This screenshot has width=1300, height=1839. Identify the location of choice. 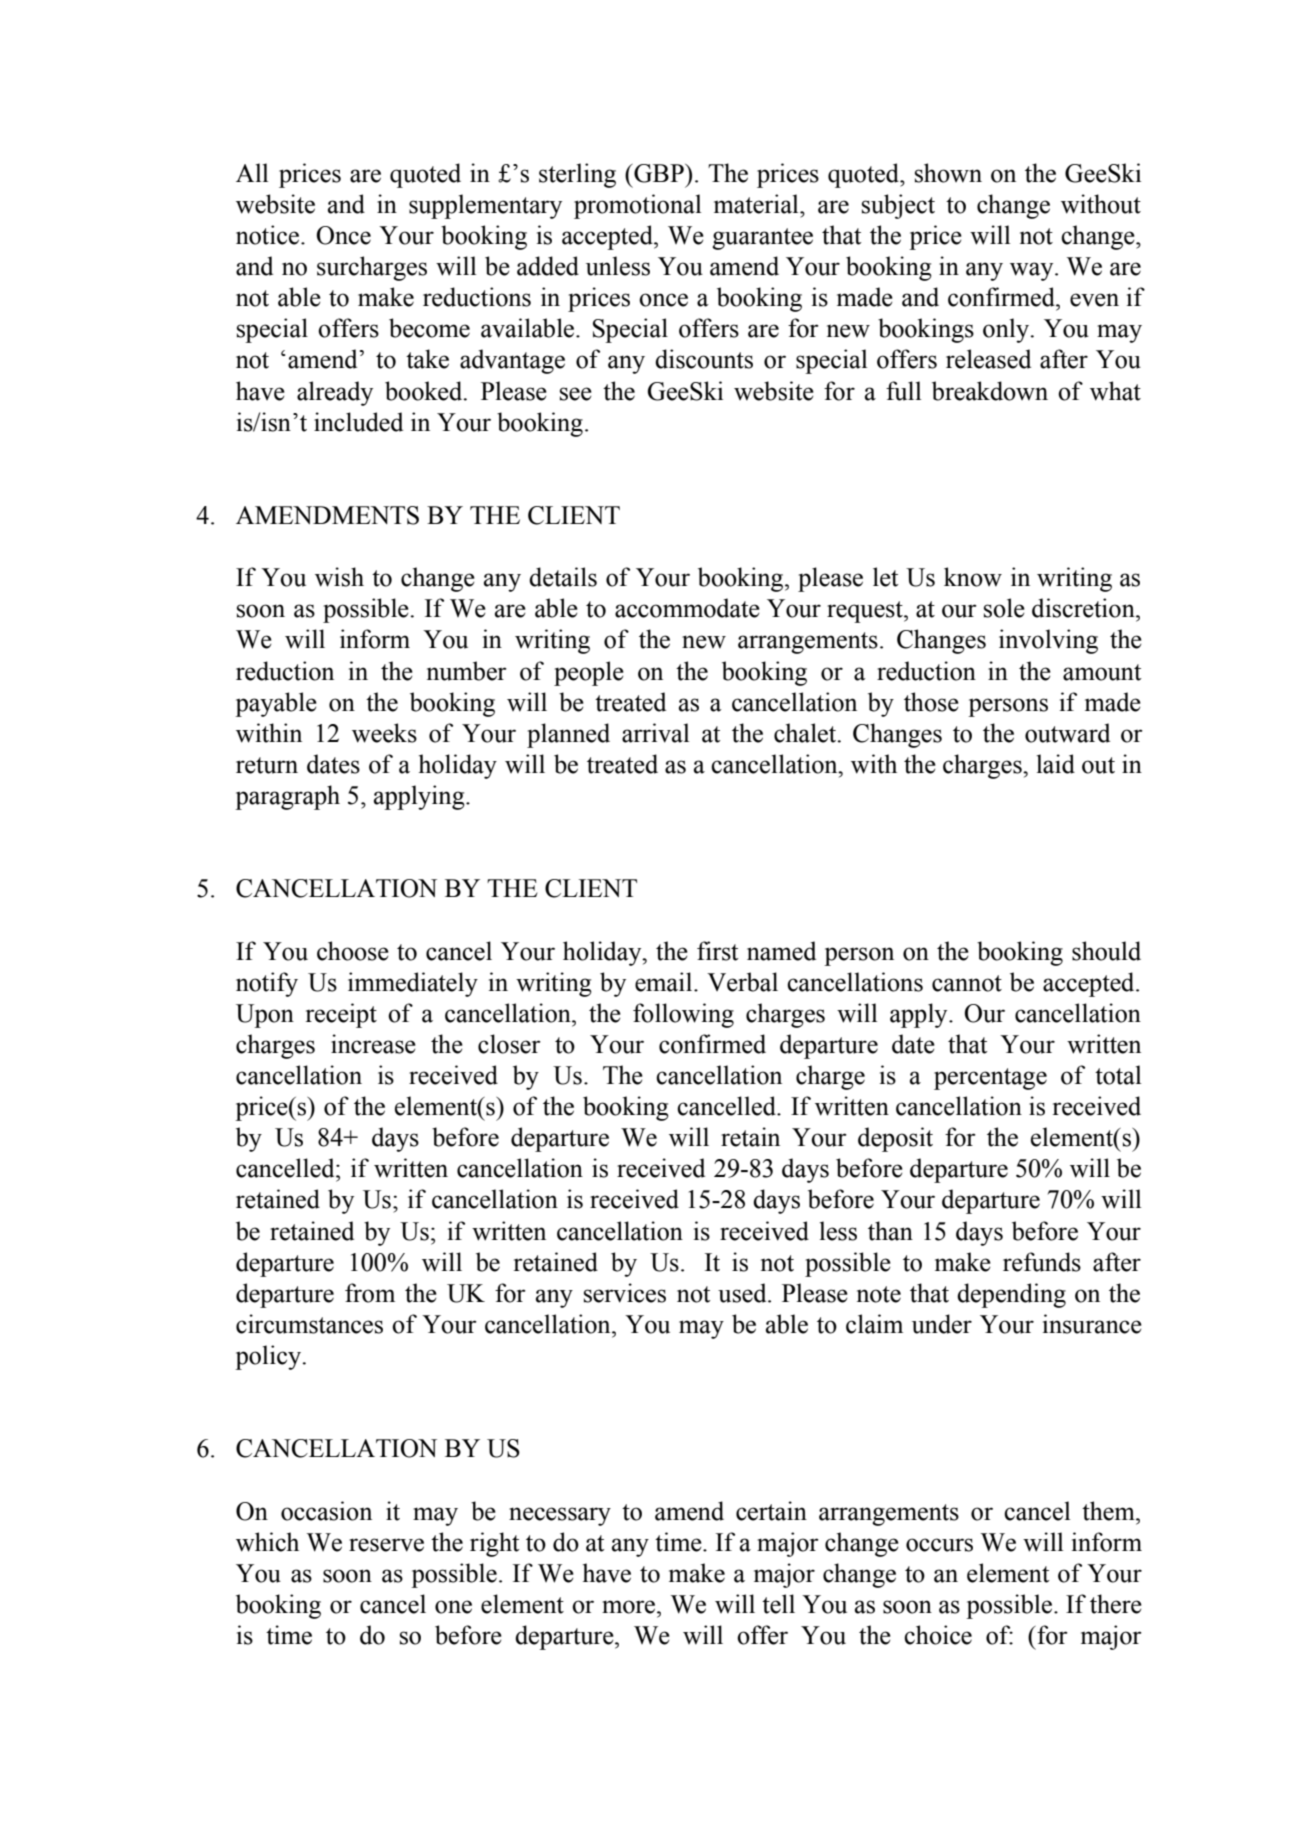
(938, 1635).
